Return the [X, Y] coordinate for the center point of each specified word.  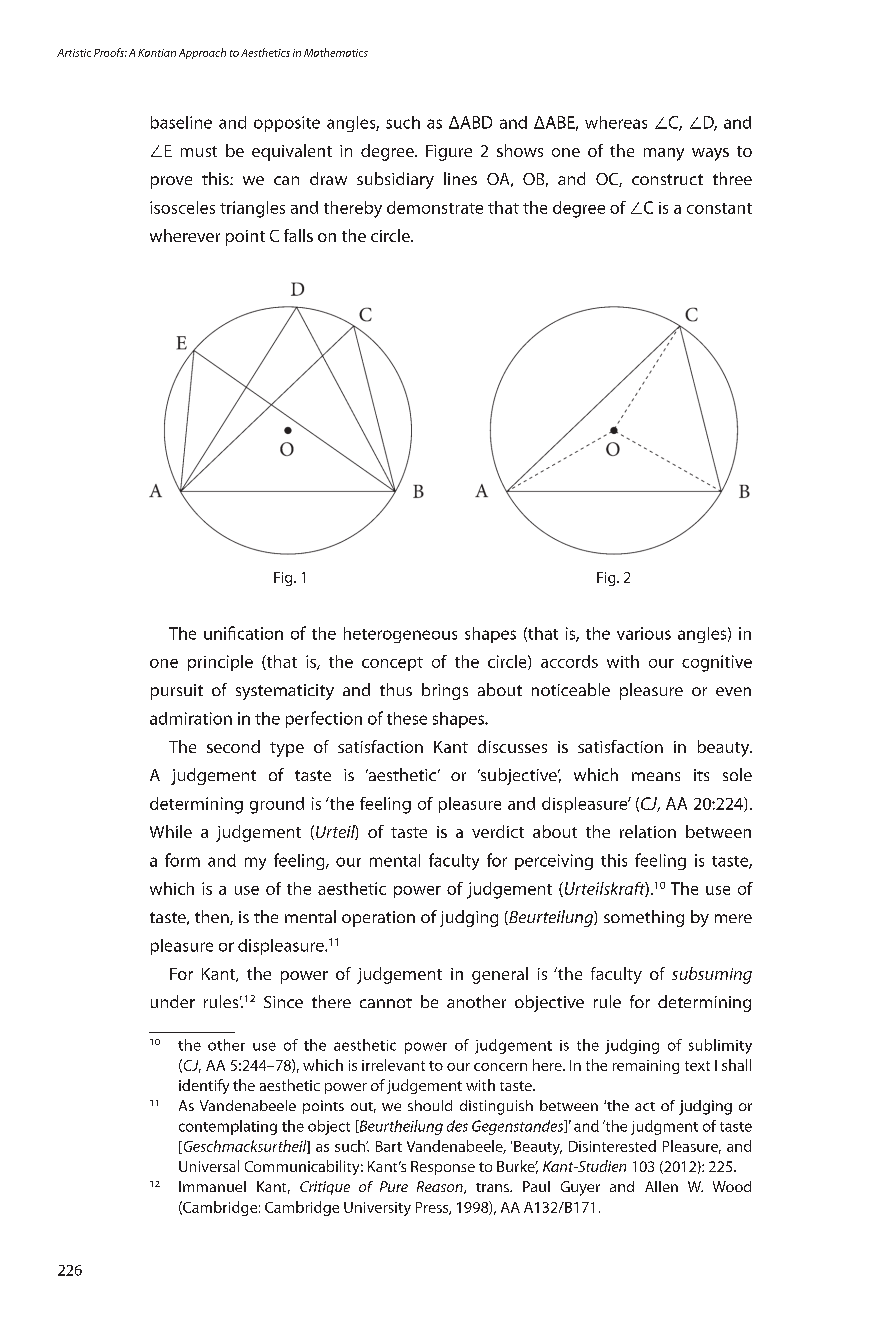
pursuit [177, 692]
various [644, 633]
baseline [181, 122]
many [664, 154]
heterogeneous [400, 635]
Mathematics [336, 52]
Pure [394, 1186]
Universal [209, 1166]
